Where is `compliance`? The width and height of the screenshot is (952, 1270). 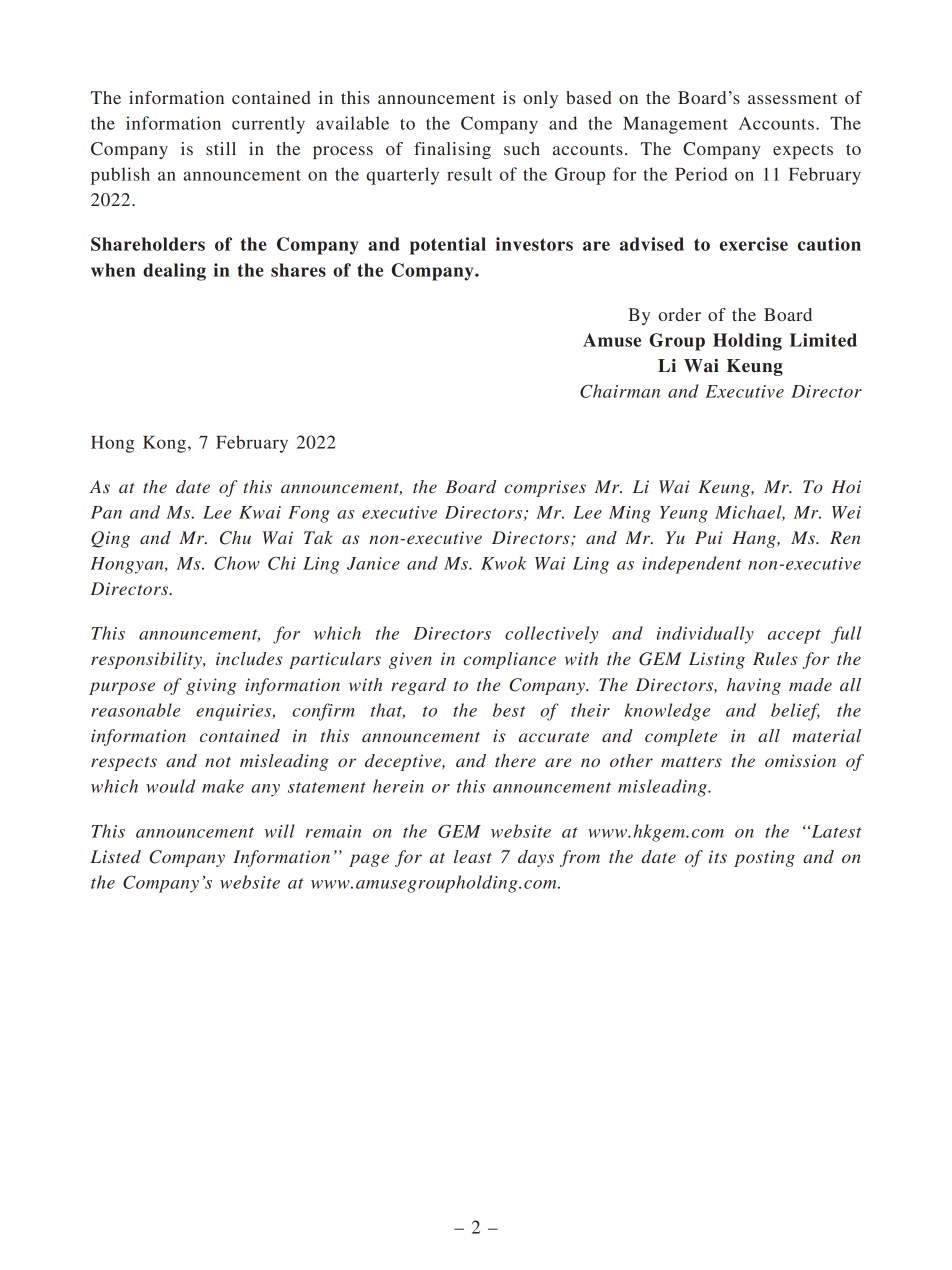
compliance is located at coordinates (509, 660).
